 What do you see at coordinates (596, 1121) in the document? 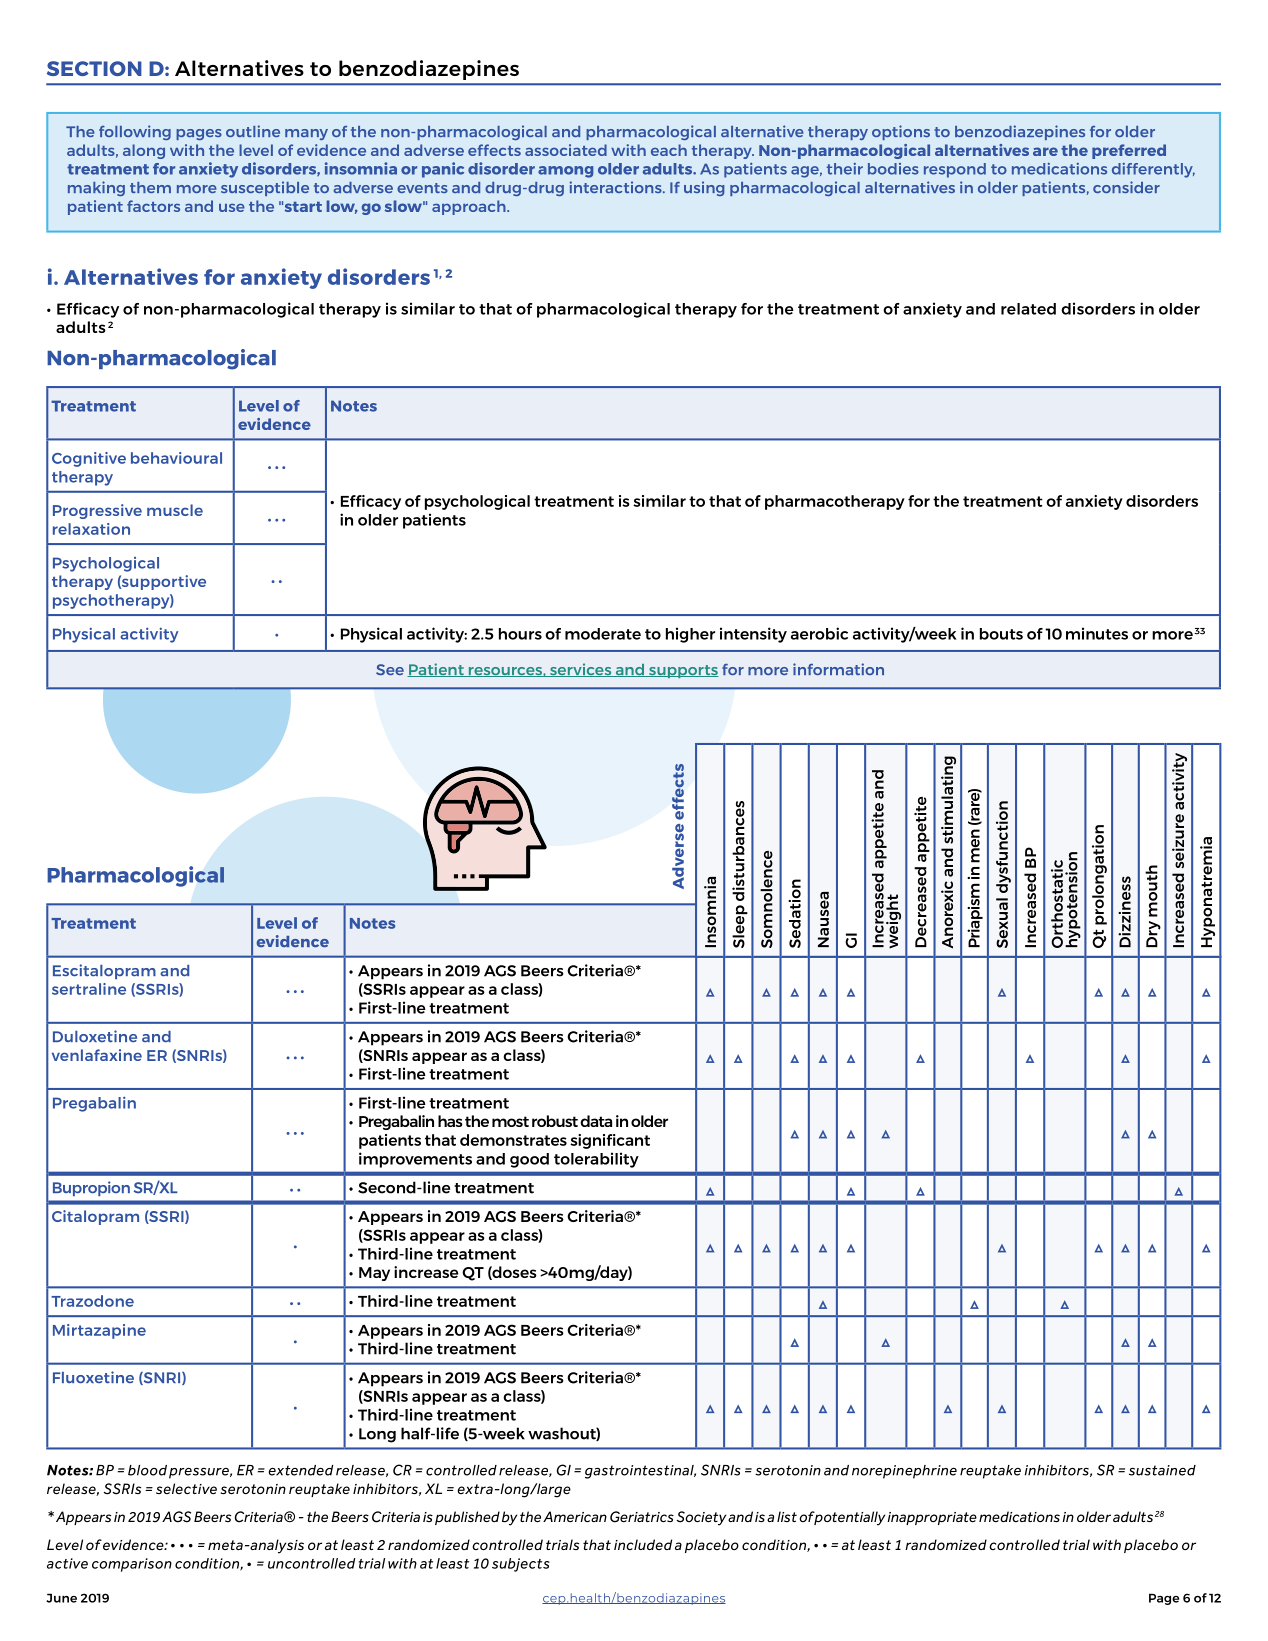
I see `data` at bounding box center [596, 1121].
